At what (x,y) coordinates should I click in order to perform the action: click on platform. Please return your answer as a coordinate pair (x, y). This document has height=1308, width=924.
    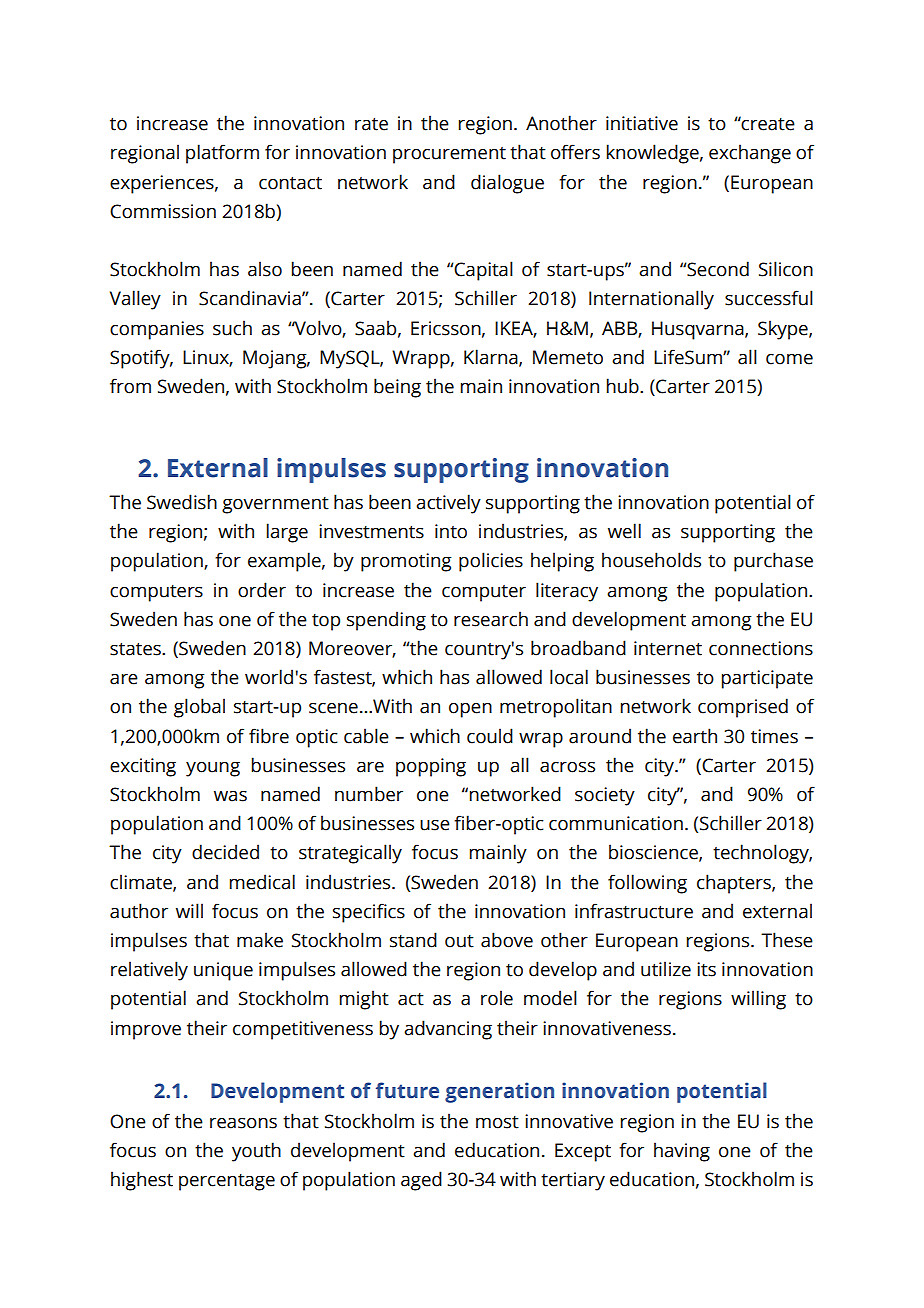
    Looking at the image, I should click on (222, 154).
